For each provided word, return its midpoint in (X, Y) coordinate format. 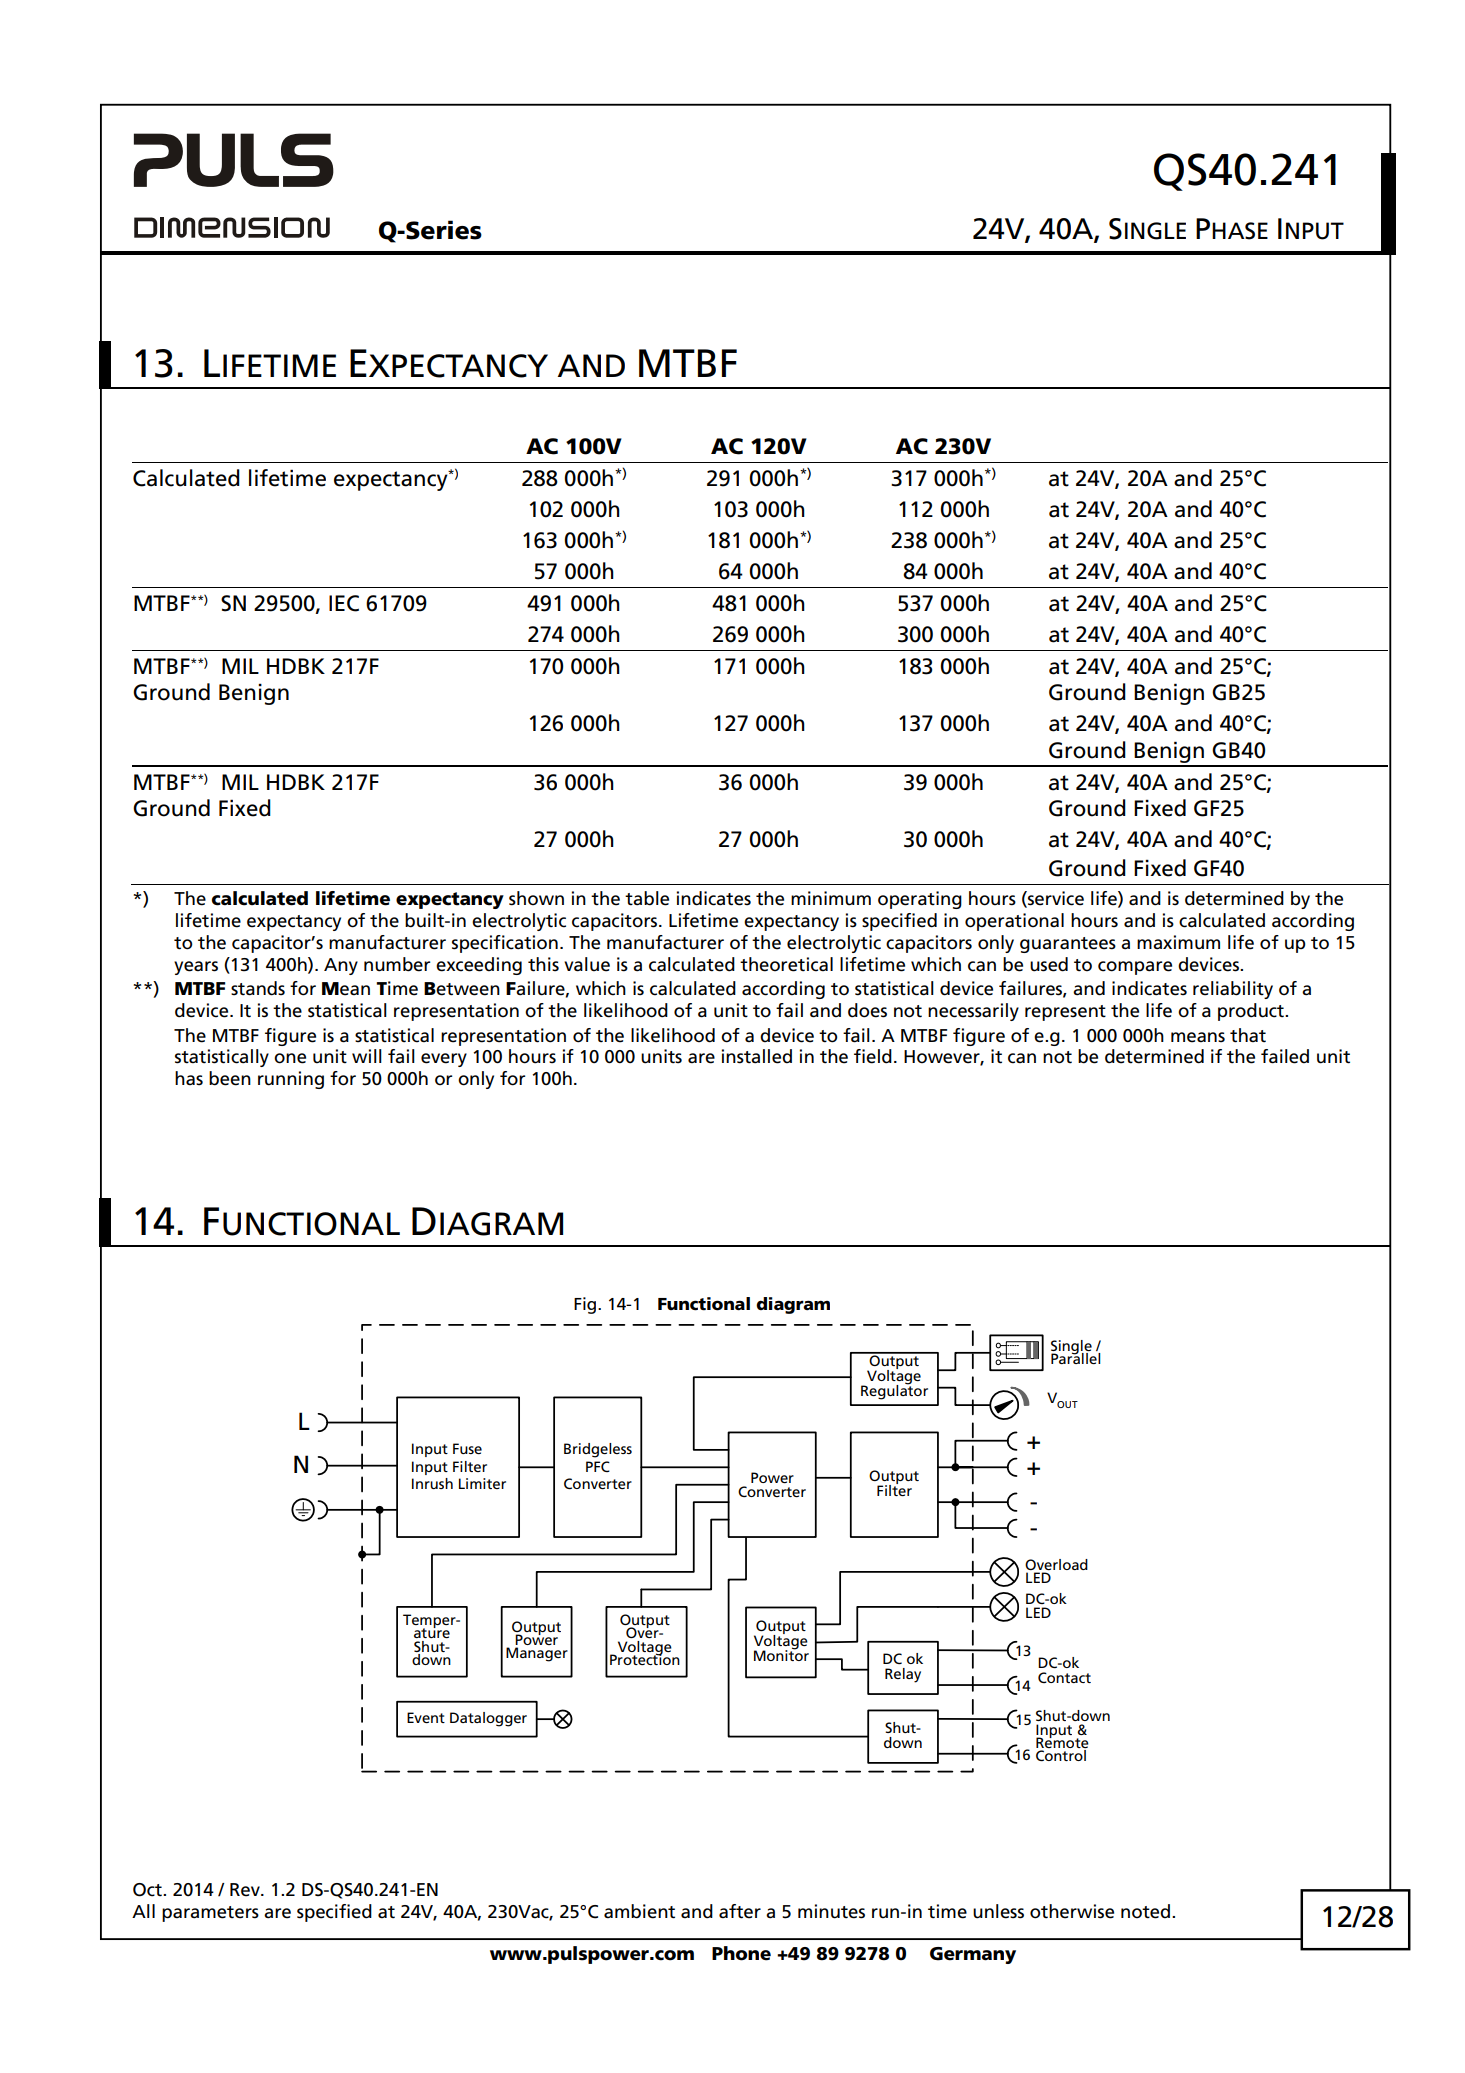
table (647, 898)
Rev (246, 1890)
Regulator (894, 1391)
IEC (344, 603)
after (740, 1911)
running (291, 1080)
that (1248, 1035)
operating (920, 900)
